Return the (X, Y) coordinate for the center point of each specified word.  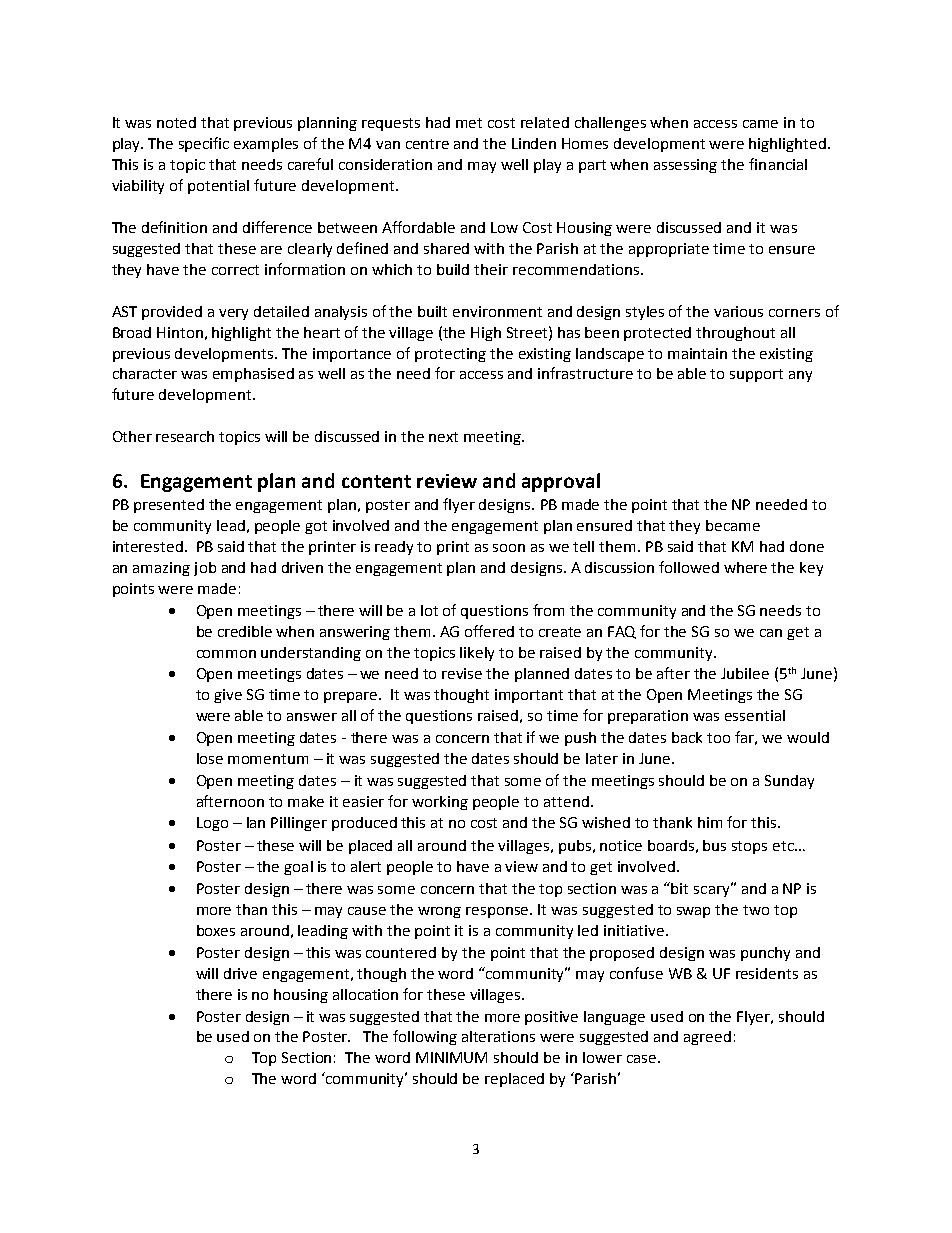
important (529, 696)
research (185, 436)
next (443, 437)
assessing (685, 166)
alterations (498, 1036)
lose (210, 758)
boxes (216, 930)
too (718, 738)
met (469, 123)
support (756, 375)
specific (204, 144)
